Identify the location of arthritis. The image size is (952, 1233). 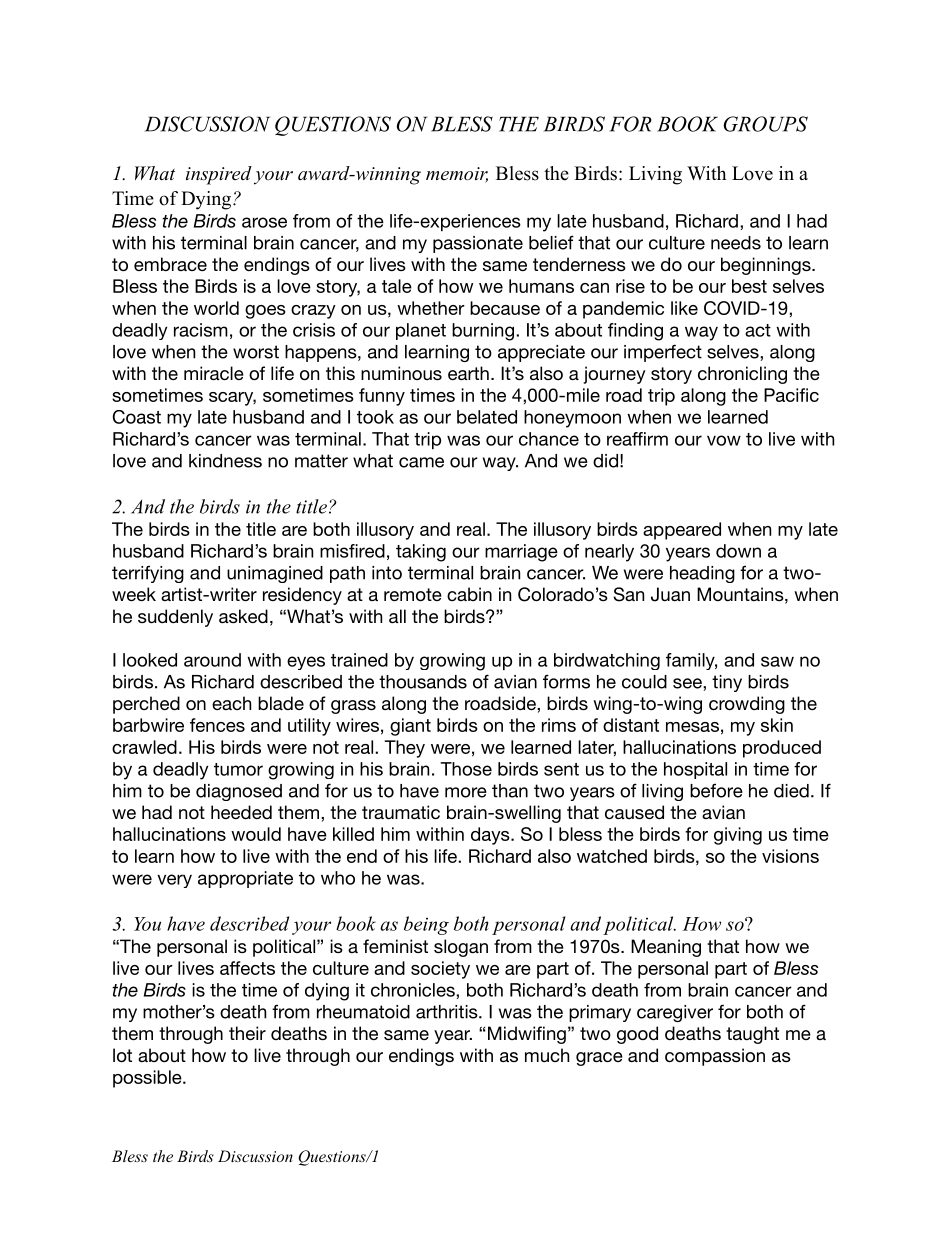
(448, 1012).
